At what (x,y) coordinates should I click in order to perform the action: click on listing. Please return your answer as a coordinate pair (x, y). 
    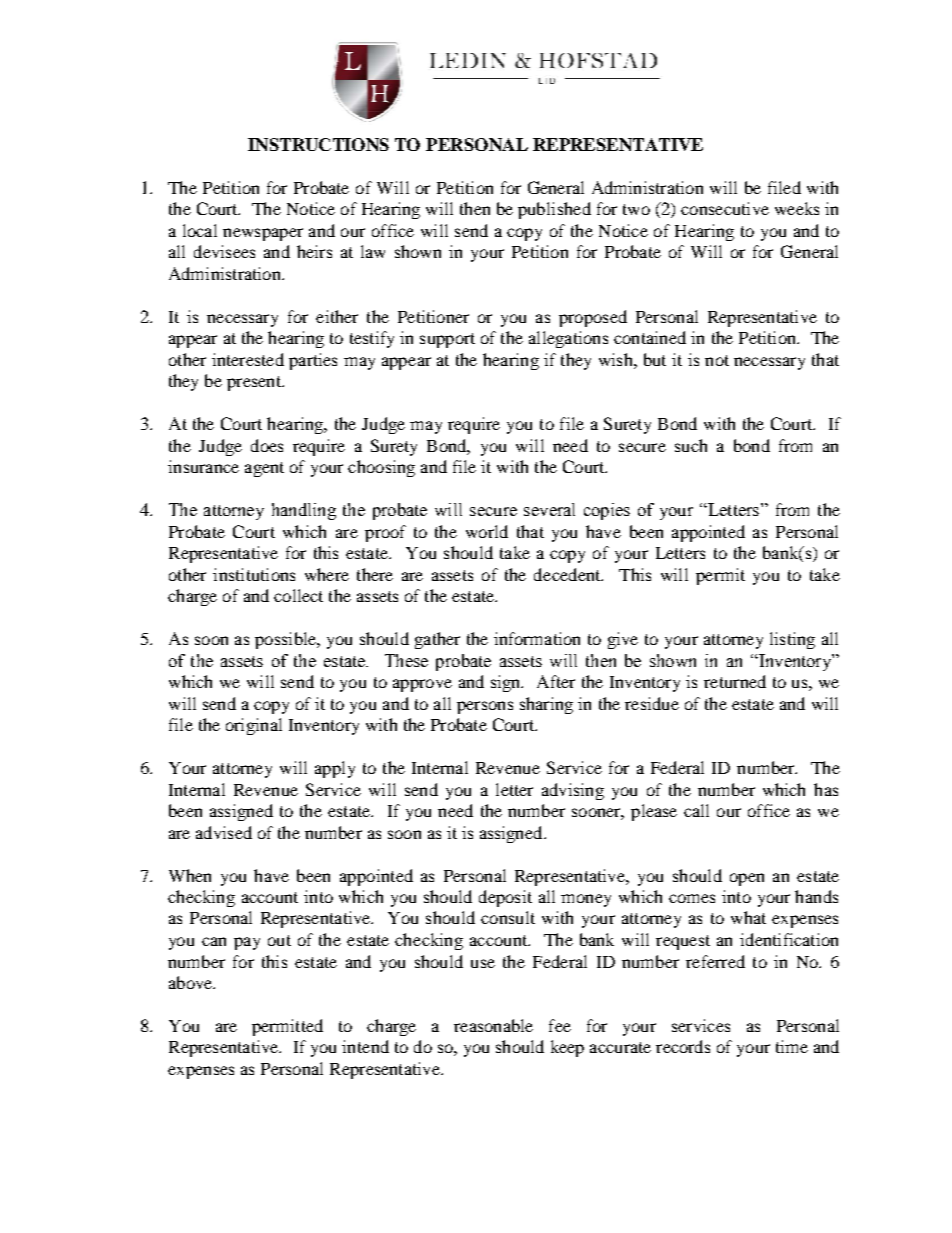
    Looking at the image, I should click on (792, 640).
